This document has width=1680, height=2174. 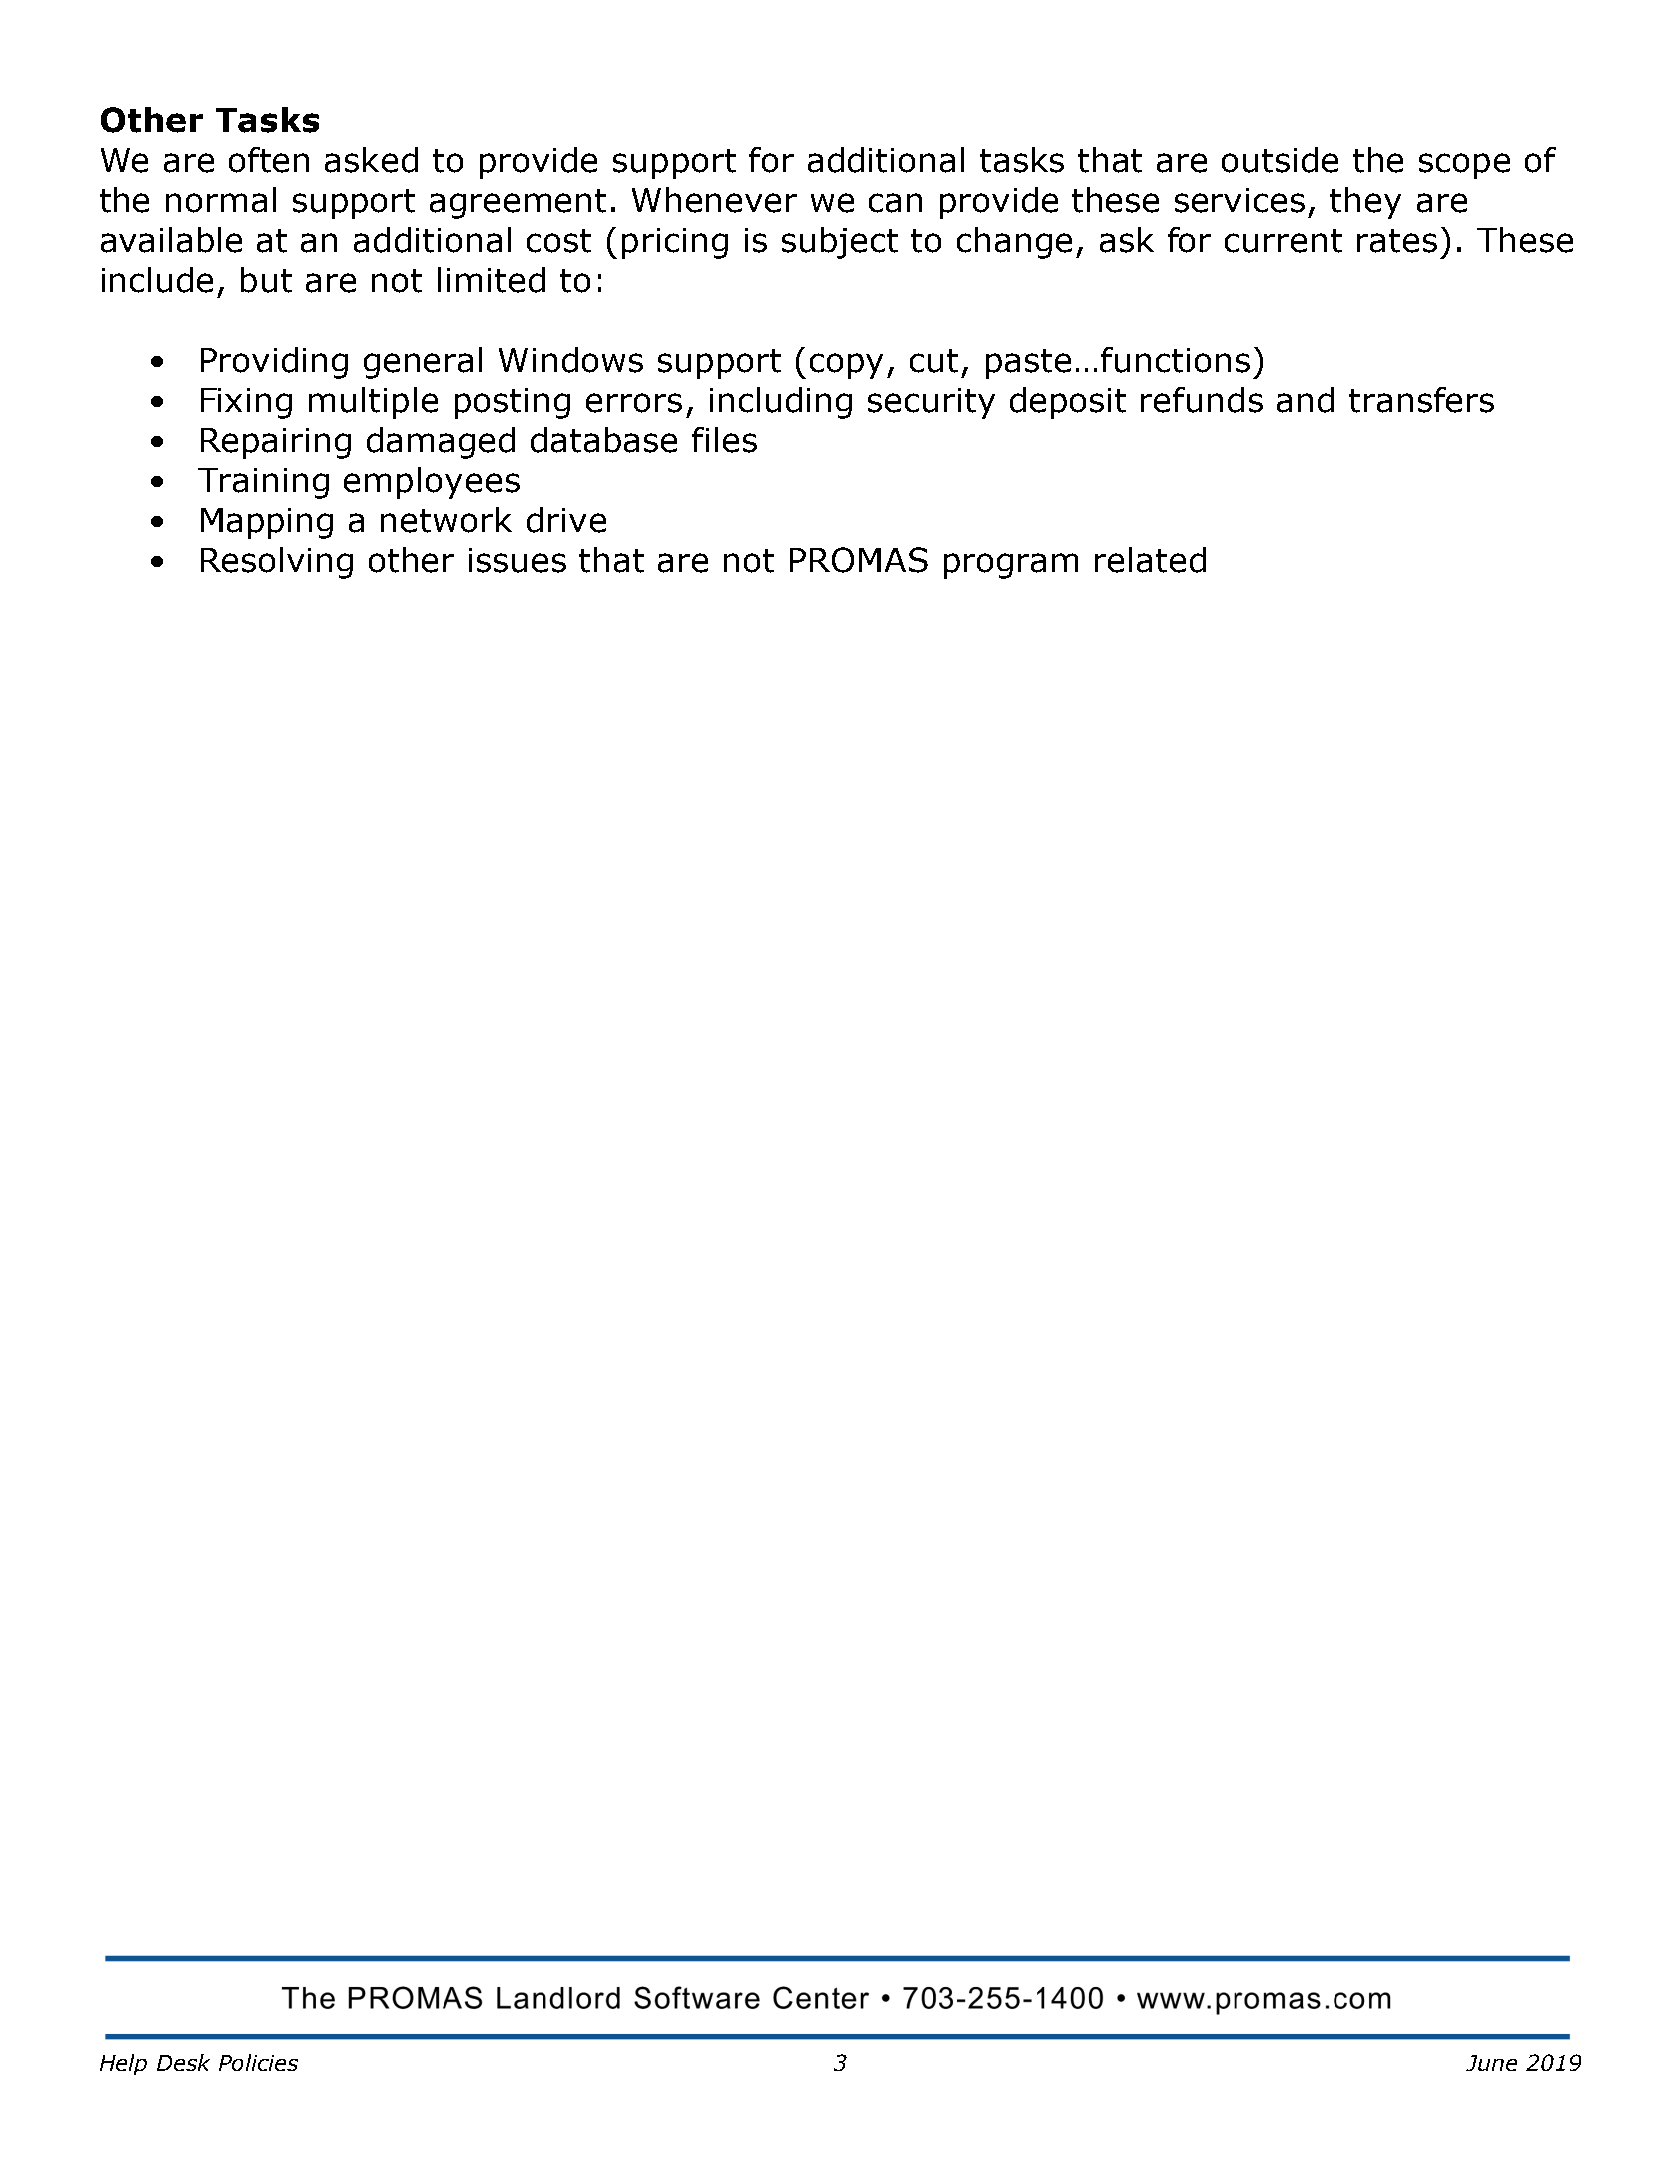 I want to click on related, so click(x=1150, y=560).
